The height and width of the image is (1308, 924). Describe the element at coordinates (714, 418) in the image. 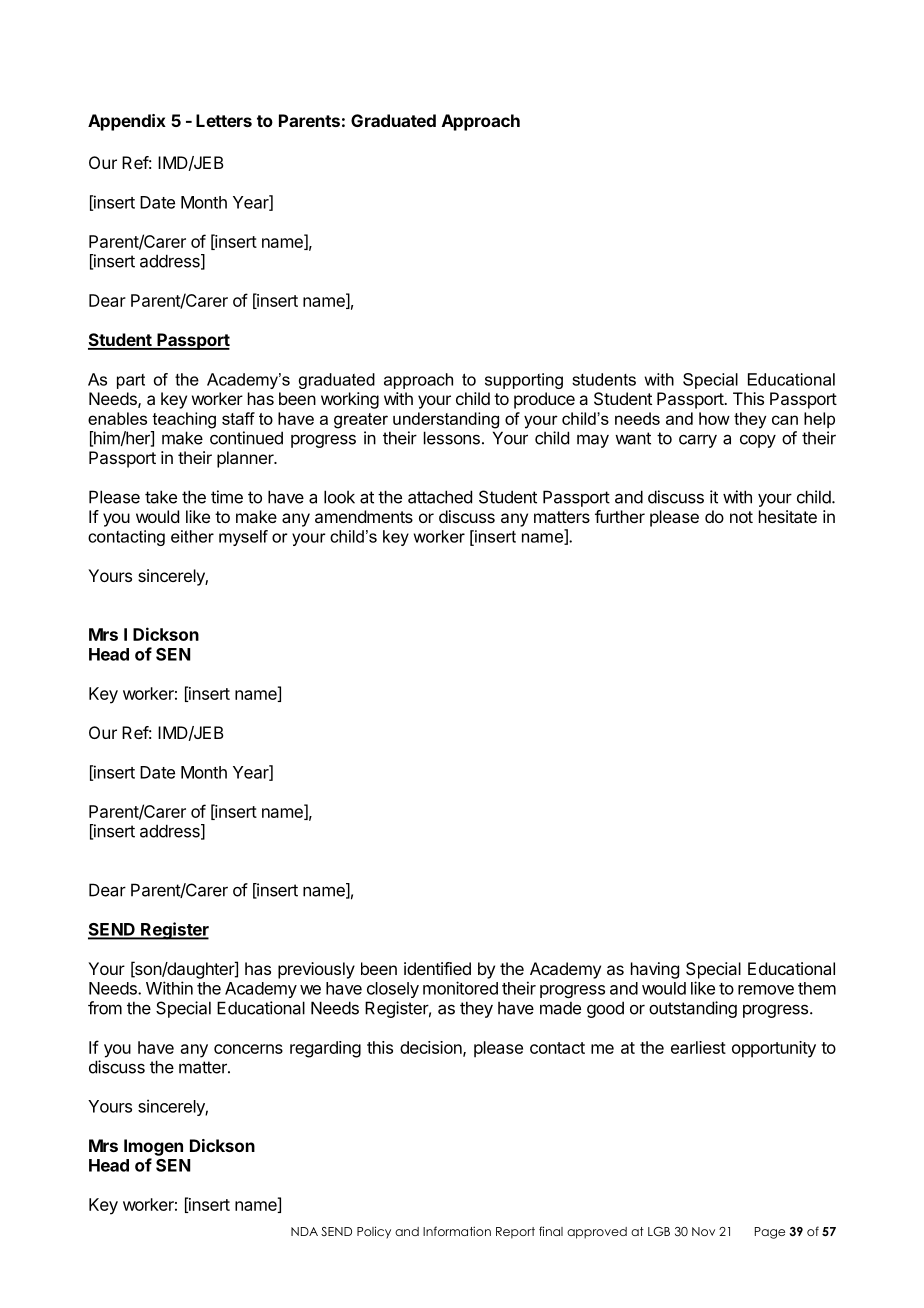

I see `how` at that location.
